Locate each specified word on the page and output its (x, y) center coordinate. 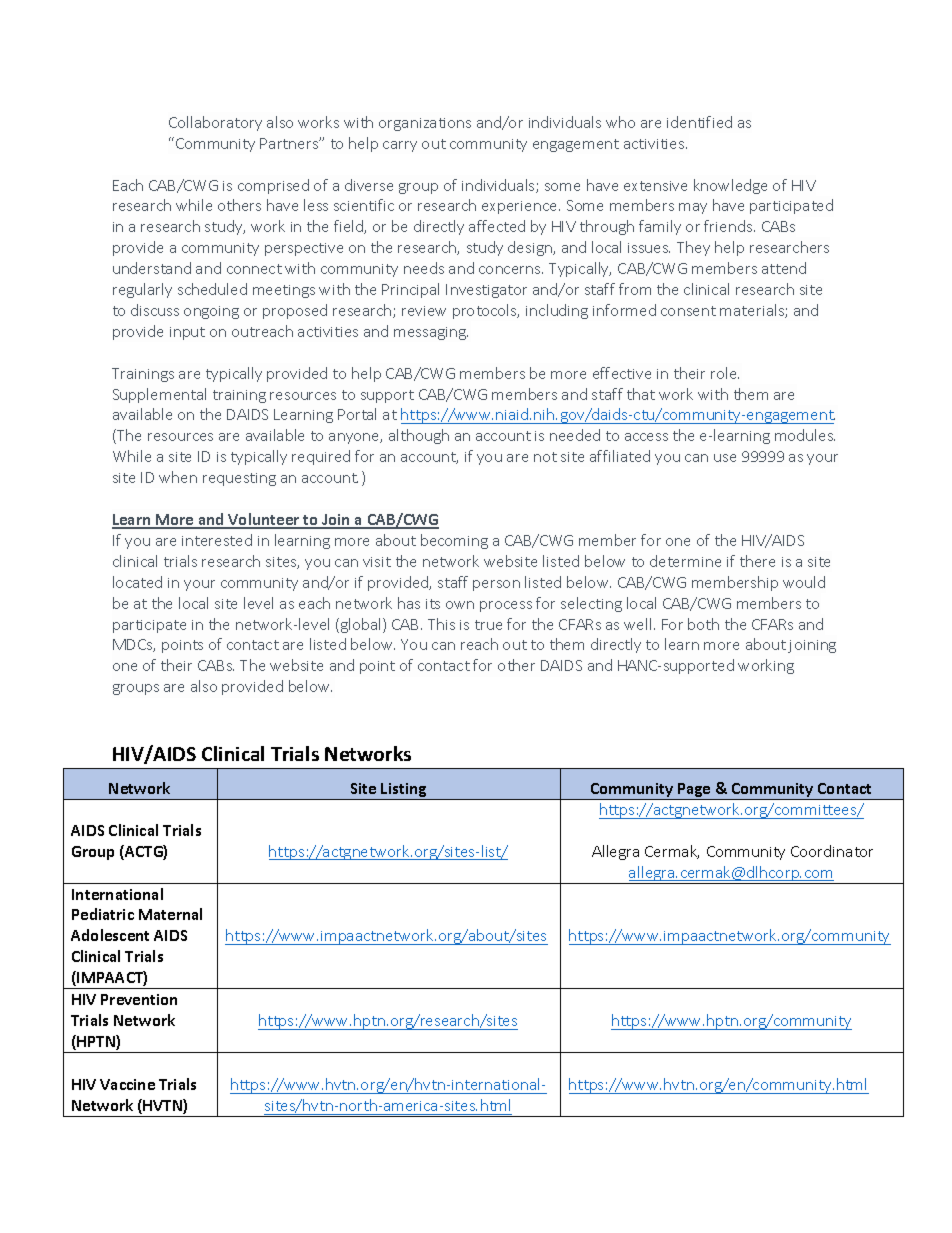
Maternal (170, 914)
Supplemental (159, 395)
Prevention (139, 999)
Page (694, 791)
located (137, 582)
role (725, 373)
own (460, 605)
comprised (273, 186)
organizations (425, 124)
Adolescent (110, 935)
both (703, 624)
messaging (431, 333)
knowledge (730, 186)
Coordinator (832, 851)
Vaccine (127, 1084)
